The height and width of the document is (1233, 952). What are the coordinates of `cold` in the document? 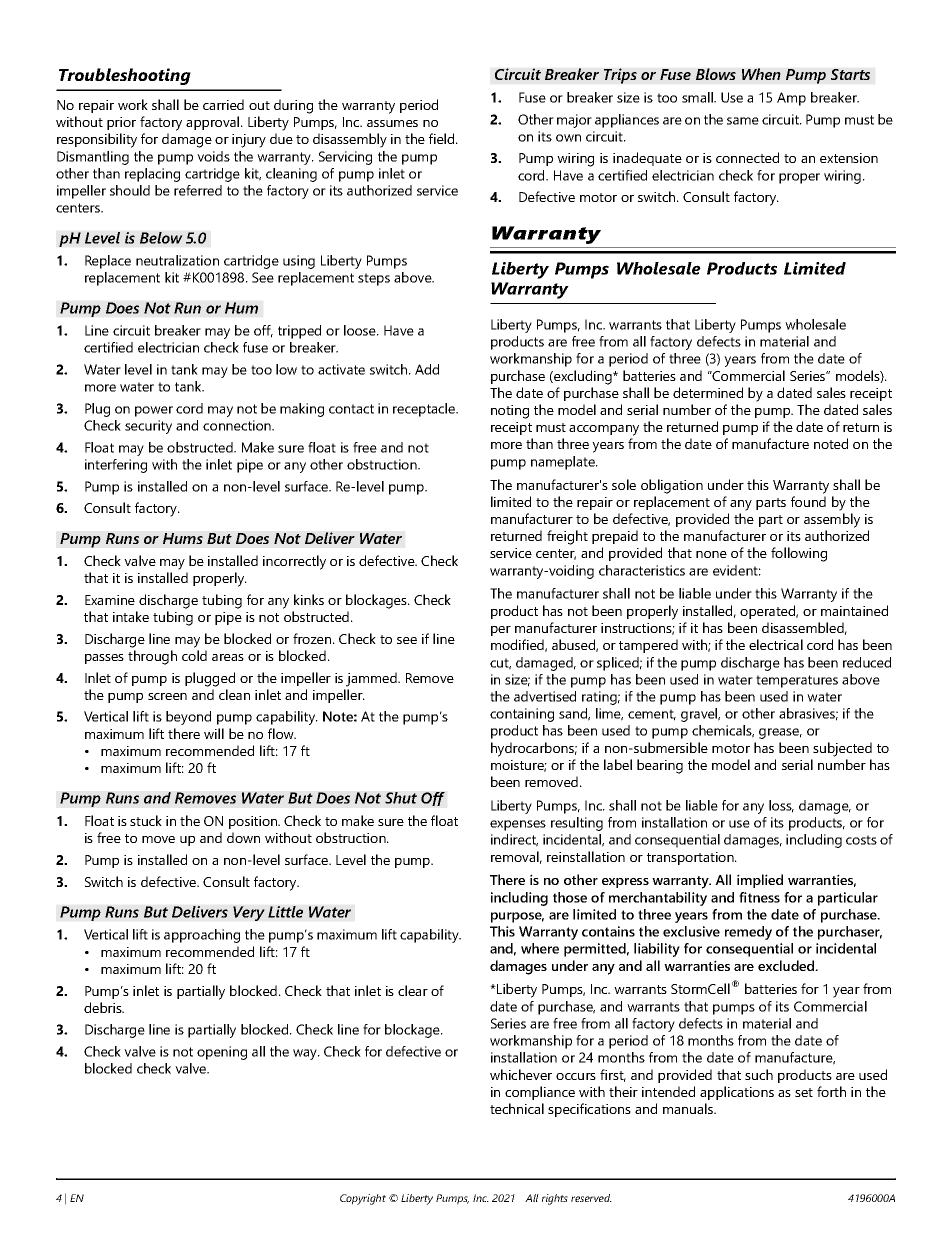 It's located at (194, 655).
